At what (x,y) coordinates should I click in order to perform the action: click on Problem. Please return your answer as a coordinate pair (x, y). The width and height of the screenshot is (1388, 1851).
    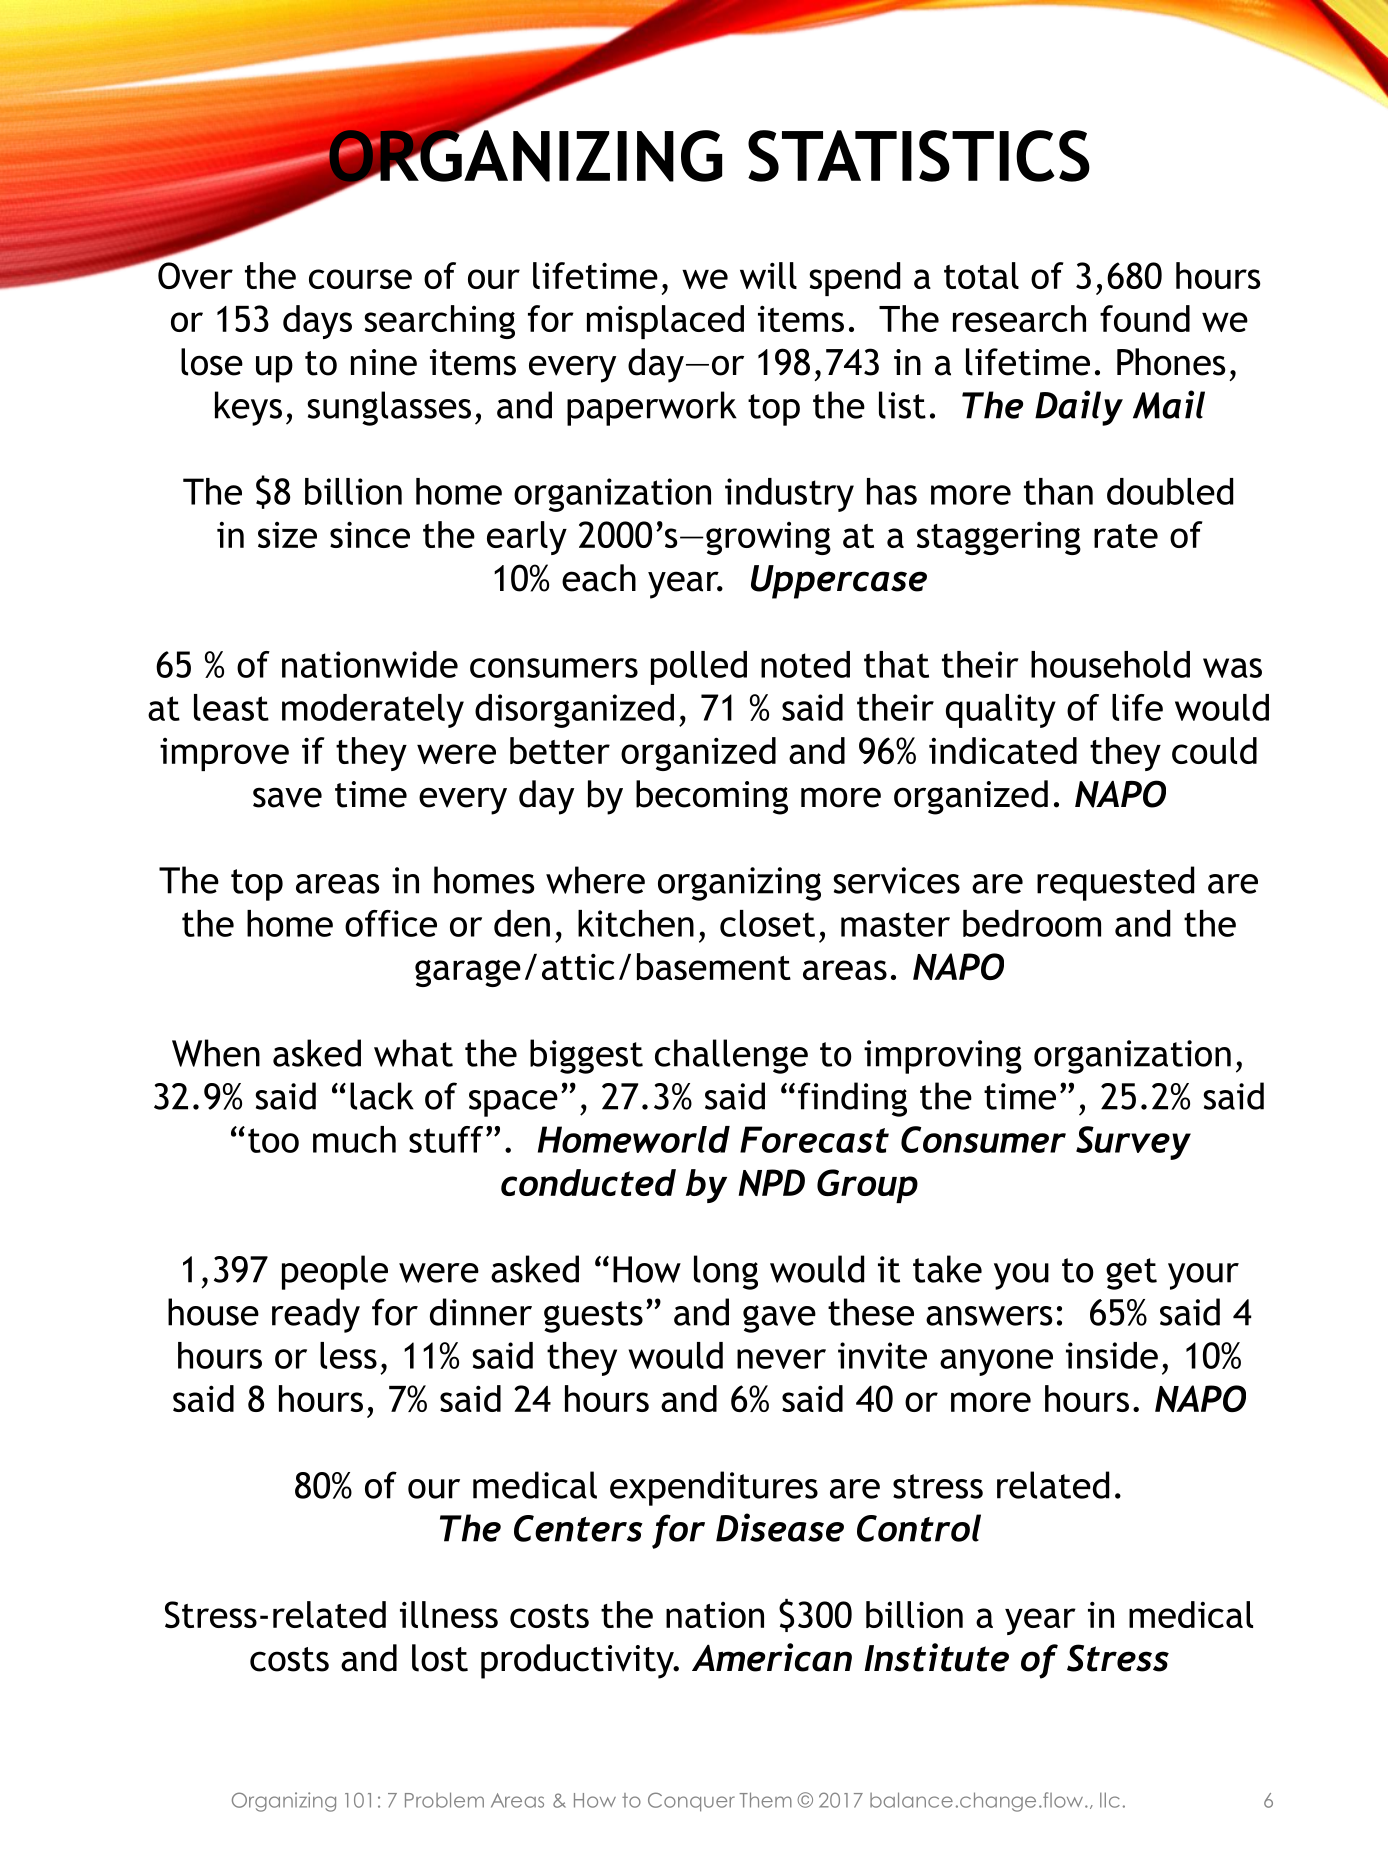
    Looking at the image, I should click on (444, 1800).
